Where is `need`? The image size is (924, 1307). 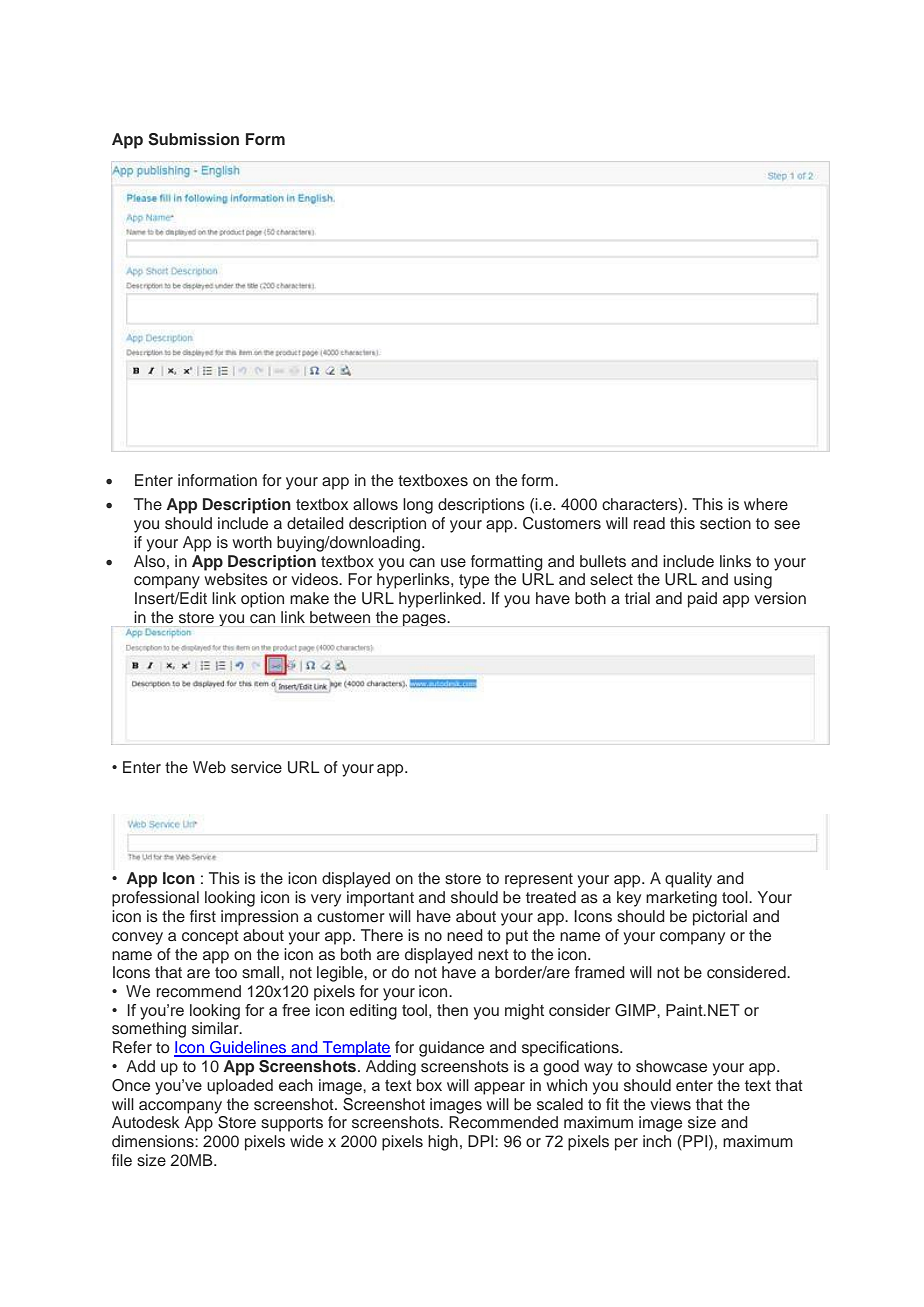 need is located at coordinates (465, 935).
